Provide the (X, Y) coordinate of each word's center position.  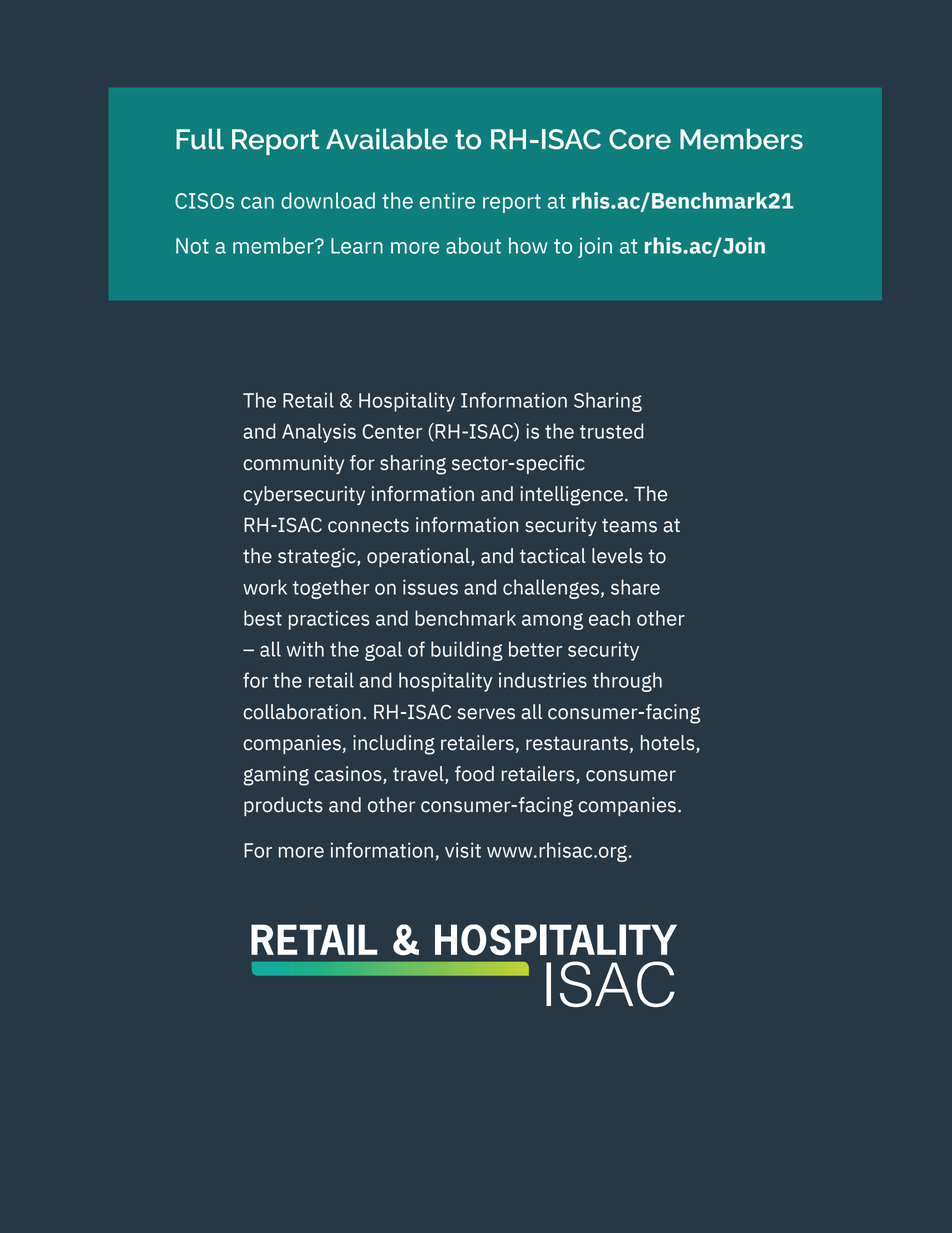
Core (640, 139)
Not (192, 246)
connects (368, 525)
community (294, 464)
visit (463, 850)
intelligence (573, 496)
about (473, 245)
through (627, 682)
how (528, 245)
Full (200, 139)
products (283, 806)
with (305, 649)
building (467, 651)
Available (387, 139)
